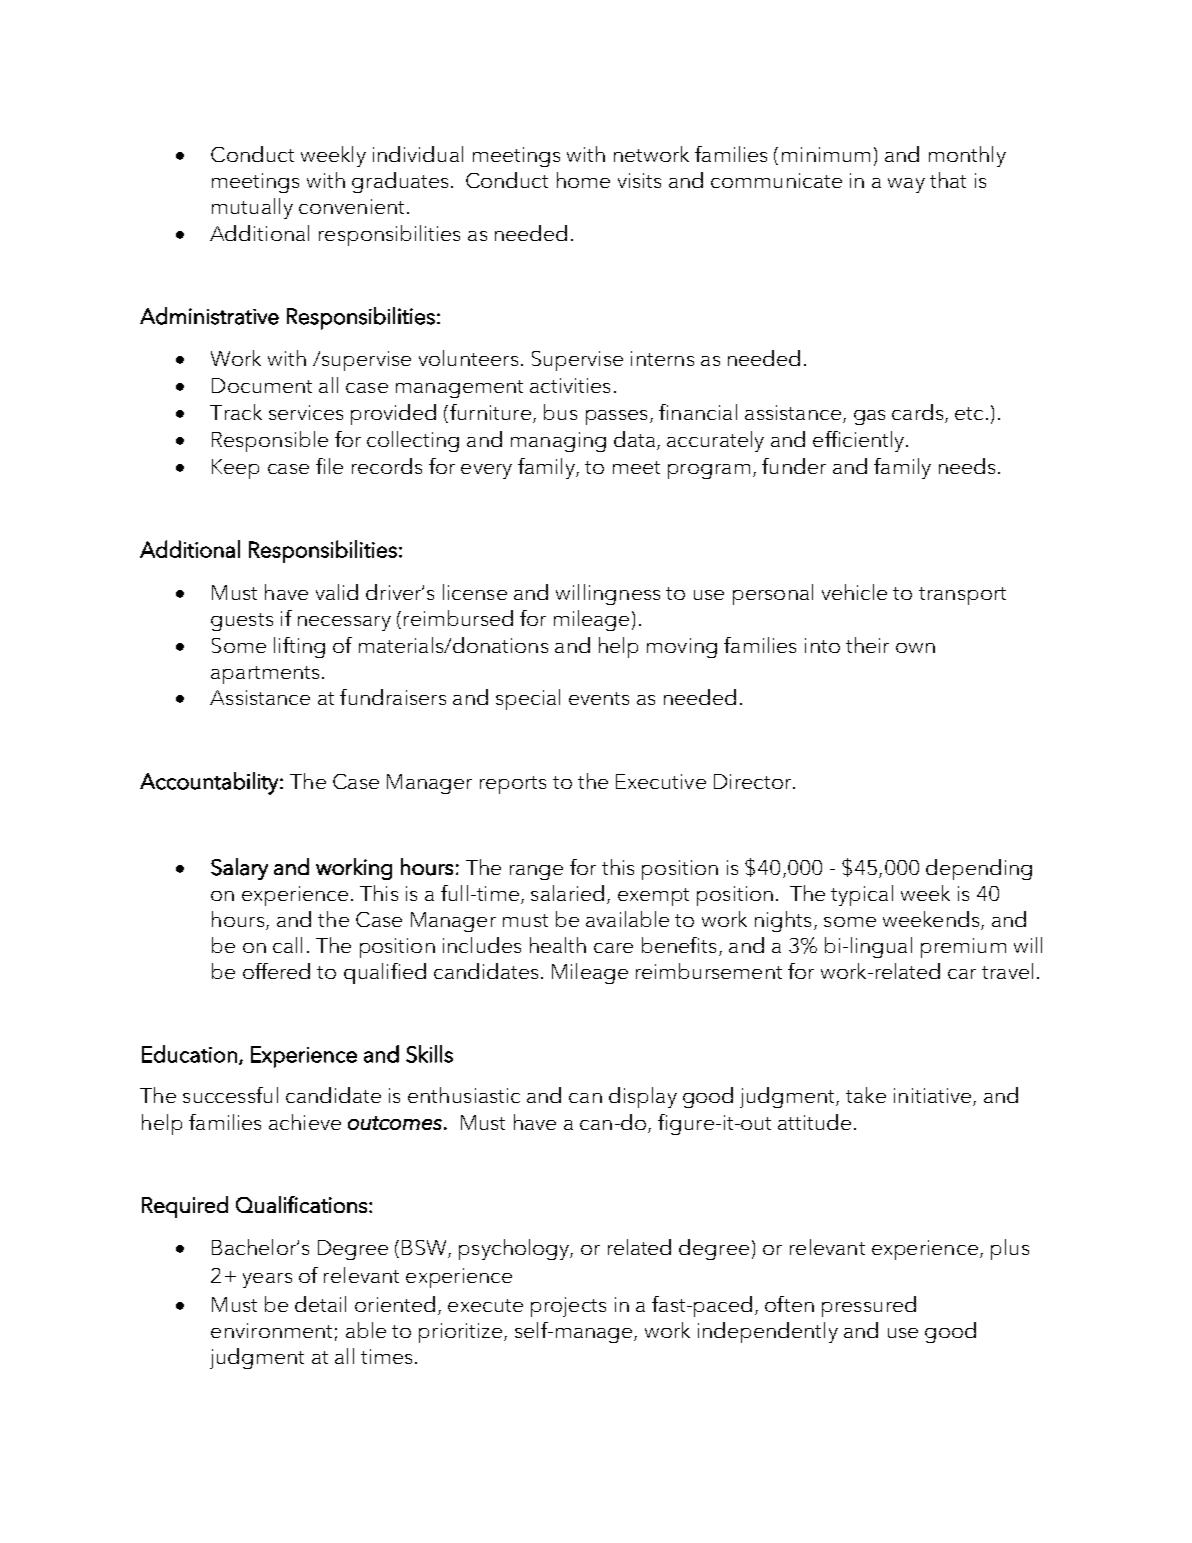 This page has width=1192, height=1543. What do you see at coordinates (967, 466) in the page?
I see `needs` at bounding box center [967, 466].
